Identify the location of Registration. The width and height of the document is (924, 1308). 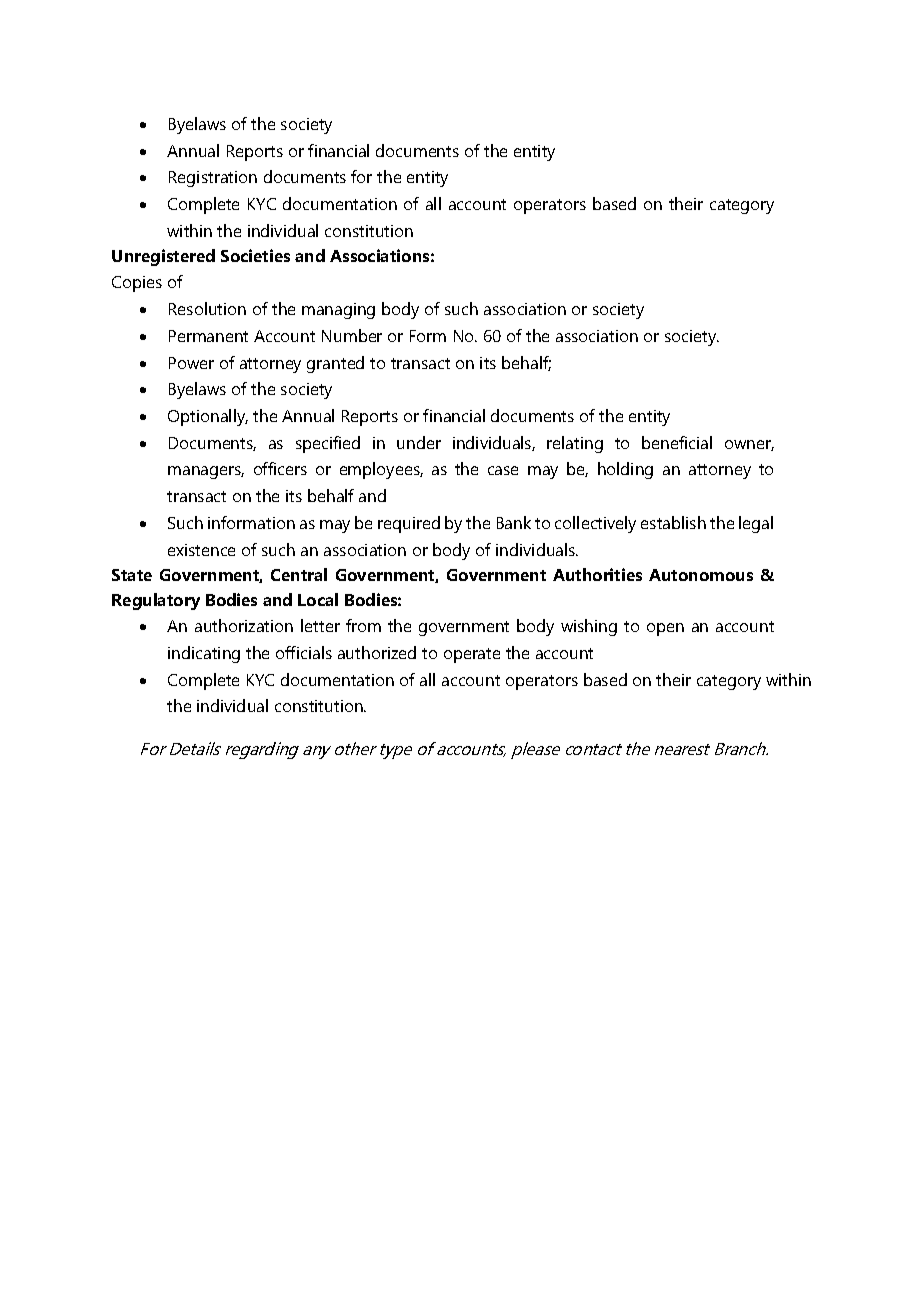
(213, 179).
